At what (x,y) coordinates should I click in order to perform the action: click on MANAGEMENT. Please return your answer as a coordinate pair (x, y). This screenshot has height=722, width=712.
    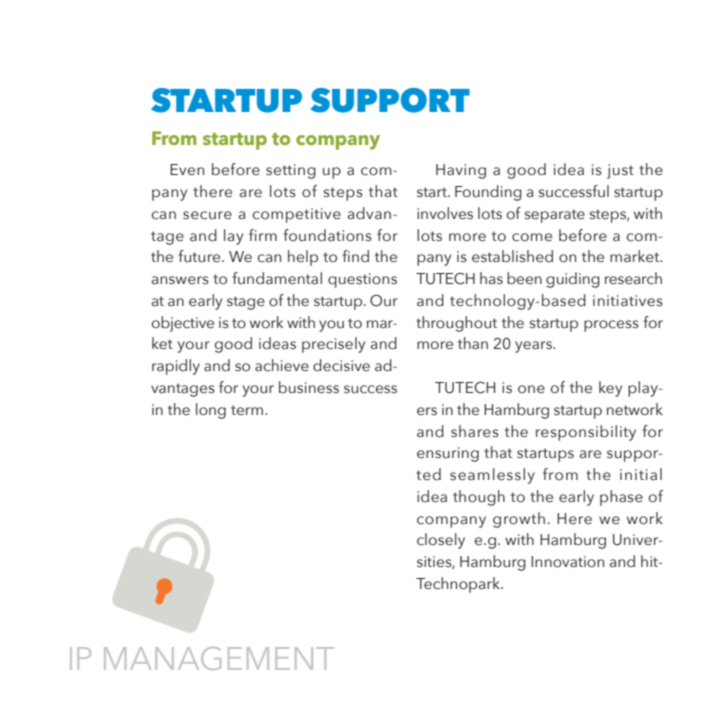
    Looking at the image, I should click on (219, 658).
